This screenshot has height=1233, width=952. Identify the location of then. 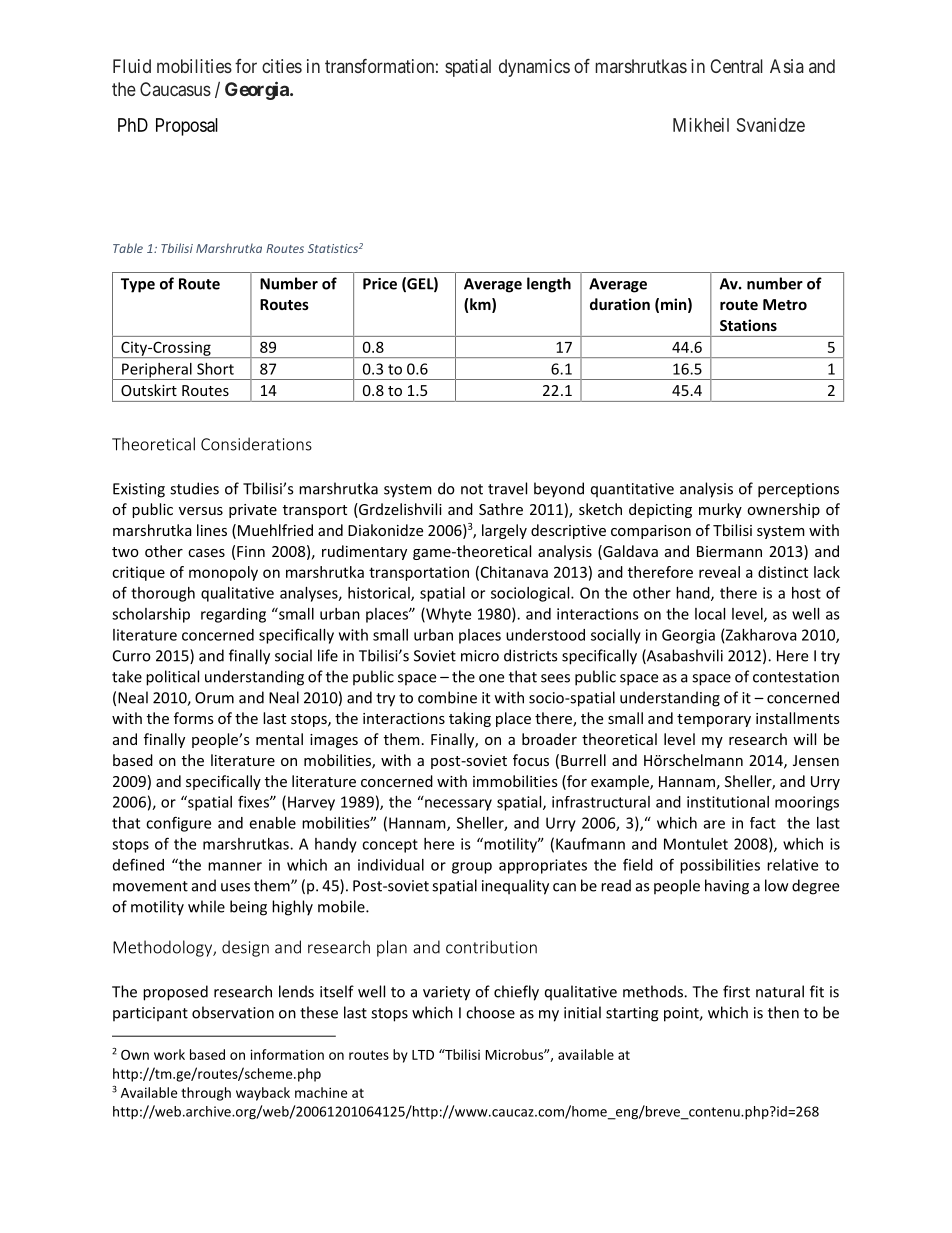
(783, 1012).
